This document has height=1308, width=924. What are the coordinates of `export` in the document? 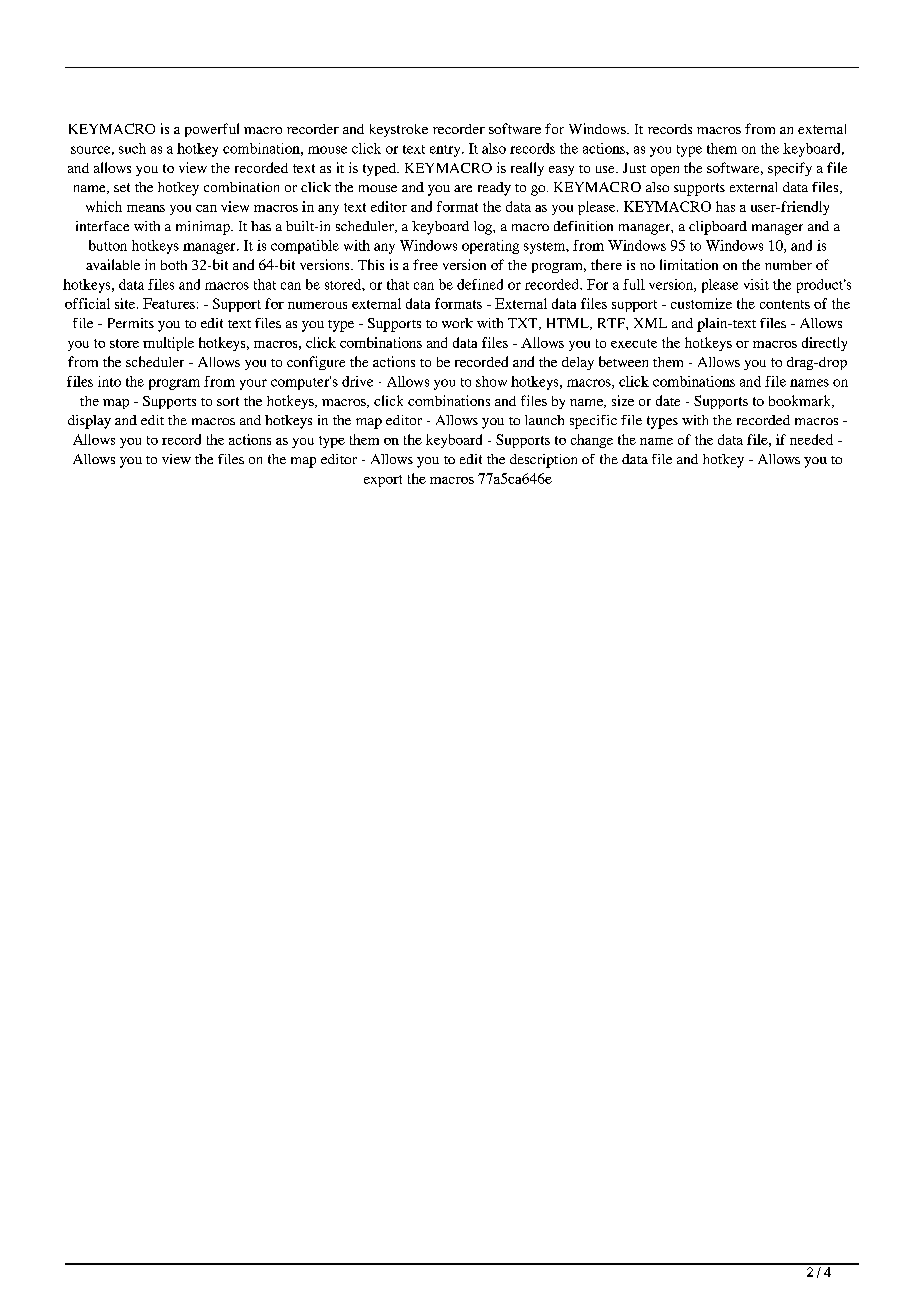 It's located at (383, 481).
